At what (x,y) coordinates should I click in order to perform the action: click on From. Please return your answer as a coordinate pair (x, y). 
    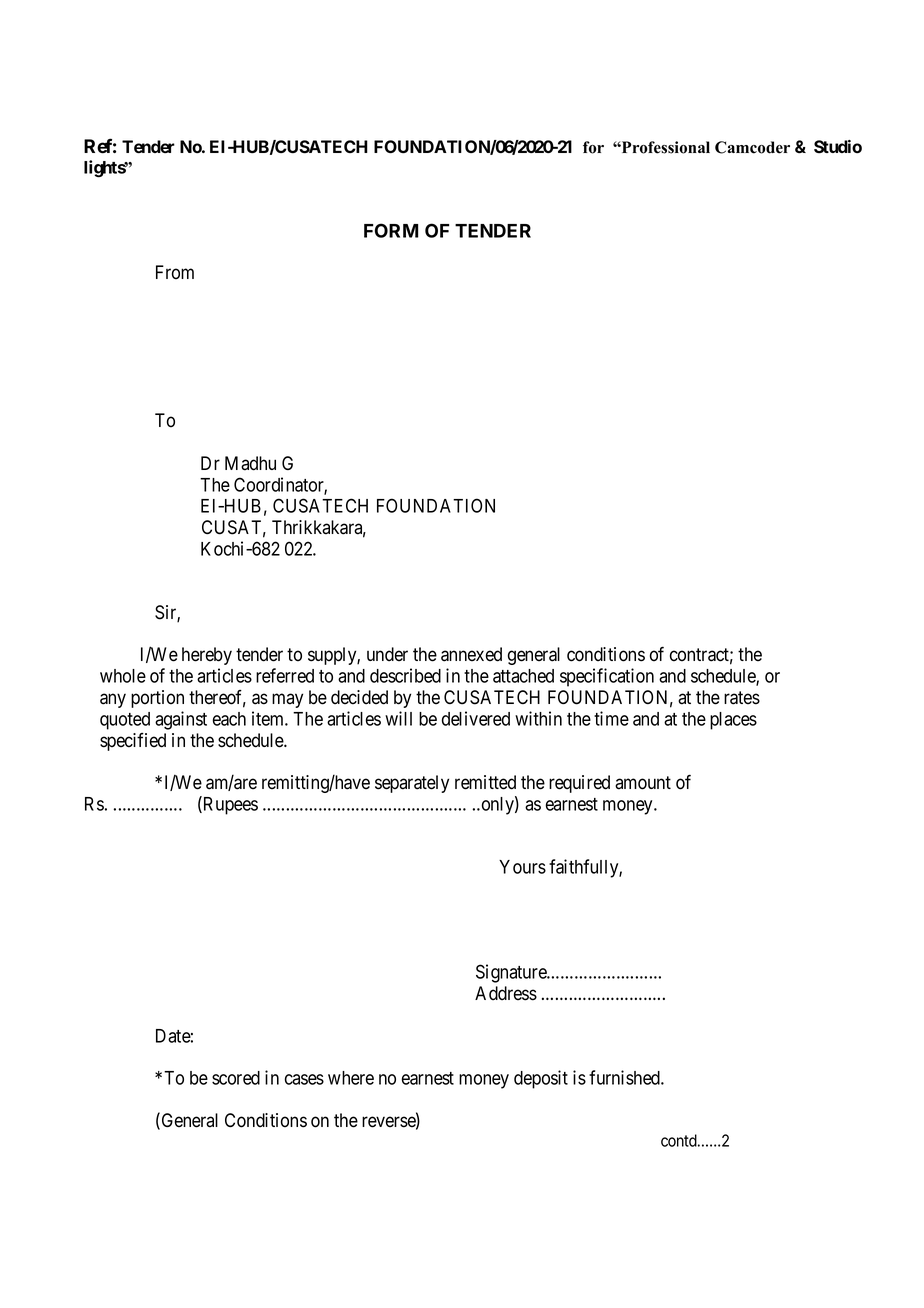
    Looking at the image, I should click on (175, 272).
